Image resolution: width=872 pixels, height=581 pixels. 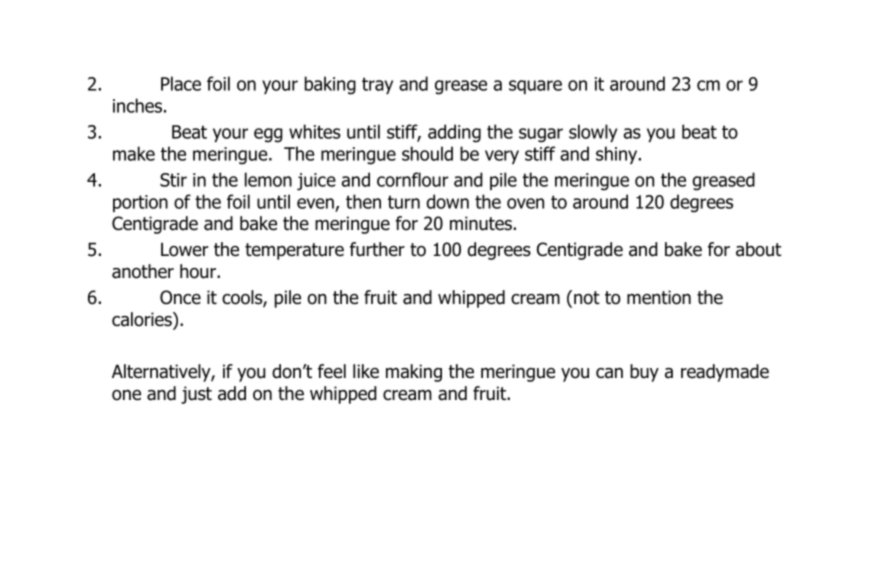 What do you see at coordinates (659, 297) in the page?
I see `mention` at bounding box center [659, 297].
